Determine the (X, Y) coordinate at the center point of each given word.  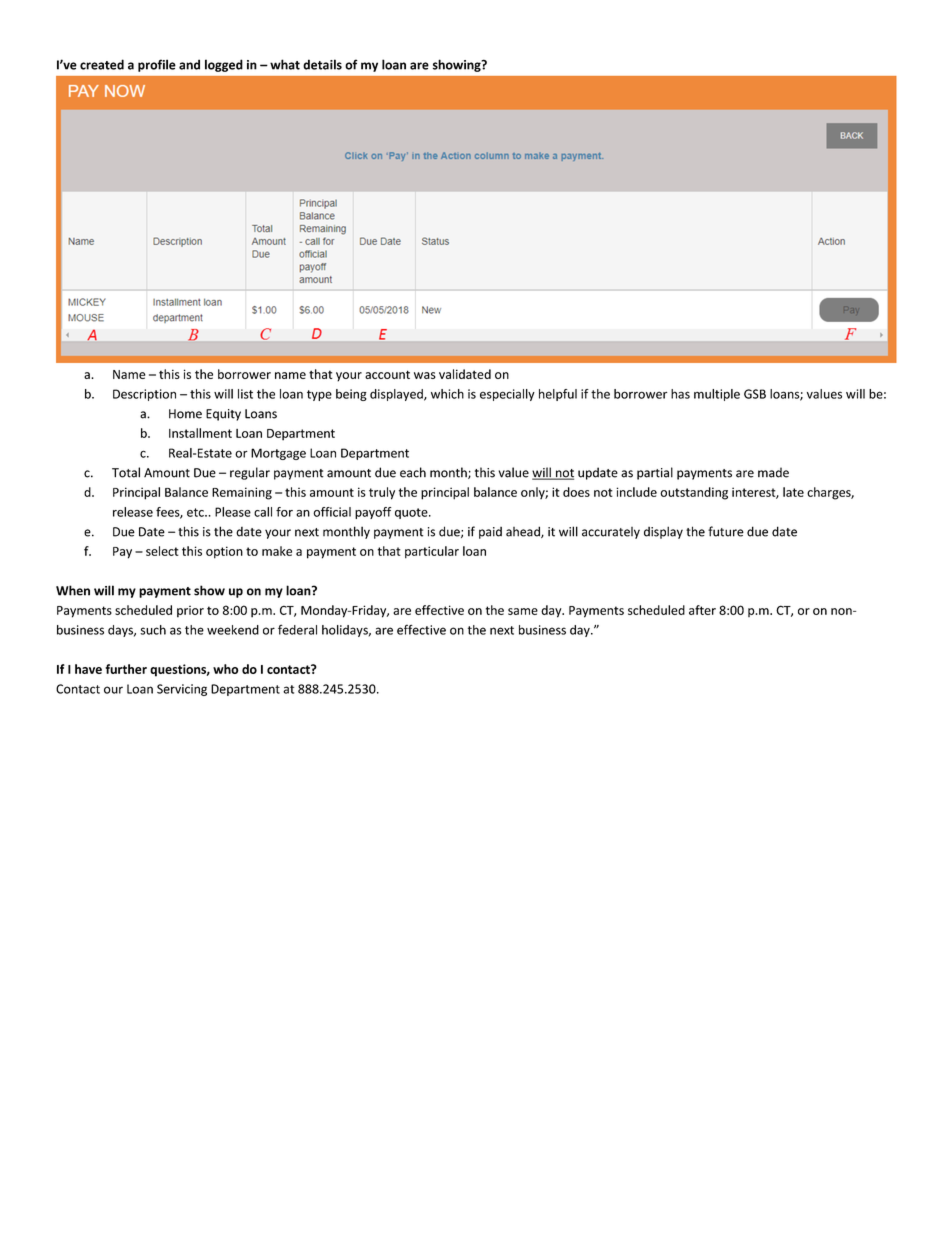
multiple (717, 395)
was (425, 375)
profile (157, 65)
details (322, 64)
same (523, 611)
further (126, 669)
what (285, 64)
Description (144, 395)
